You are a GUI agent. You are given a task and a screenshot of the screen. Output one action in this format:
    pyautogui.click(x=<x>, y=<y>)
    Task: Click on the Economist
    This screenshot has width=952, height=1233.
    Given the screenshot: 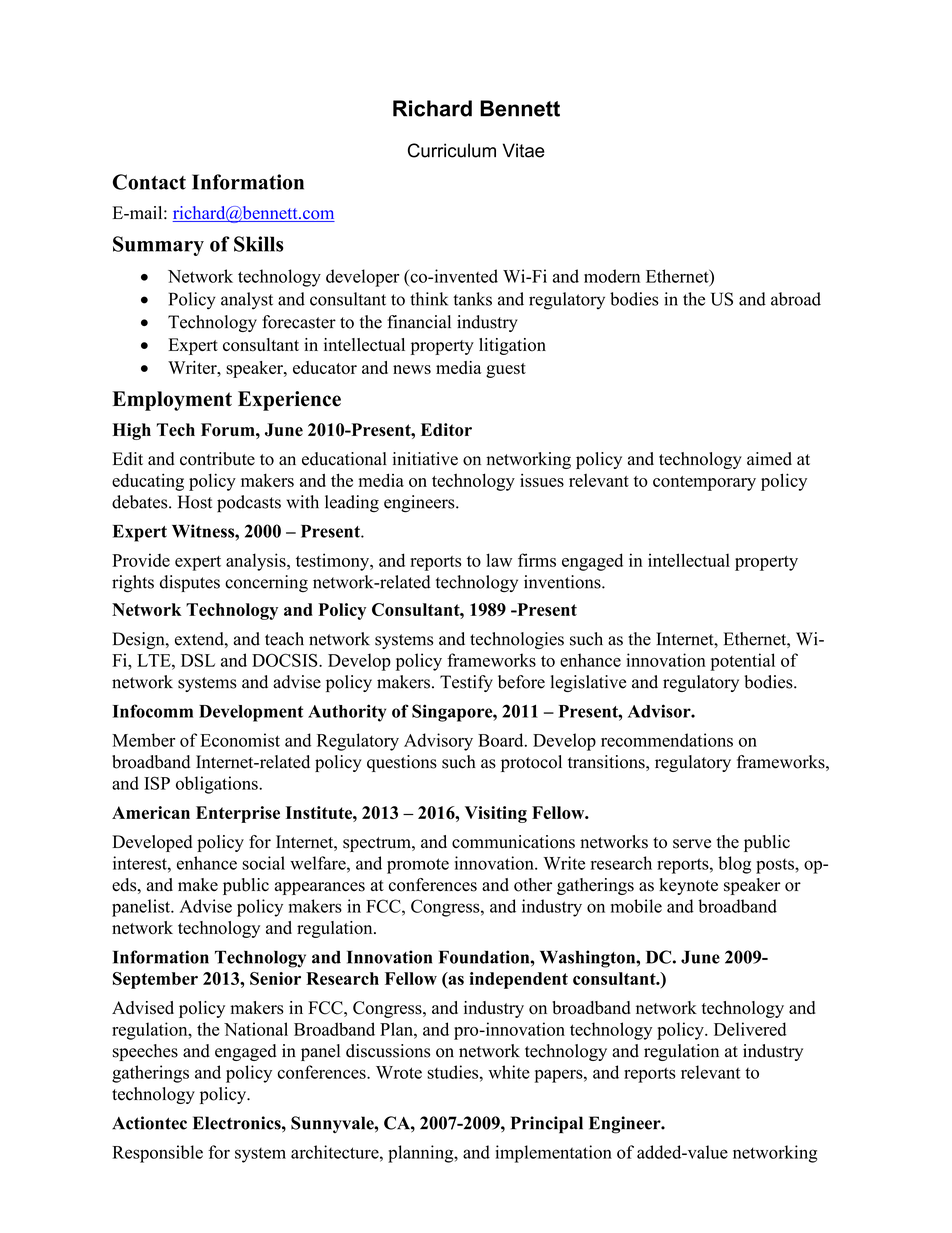 What is the action you would take?
    pyautogui.click(x=240, y=740)
